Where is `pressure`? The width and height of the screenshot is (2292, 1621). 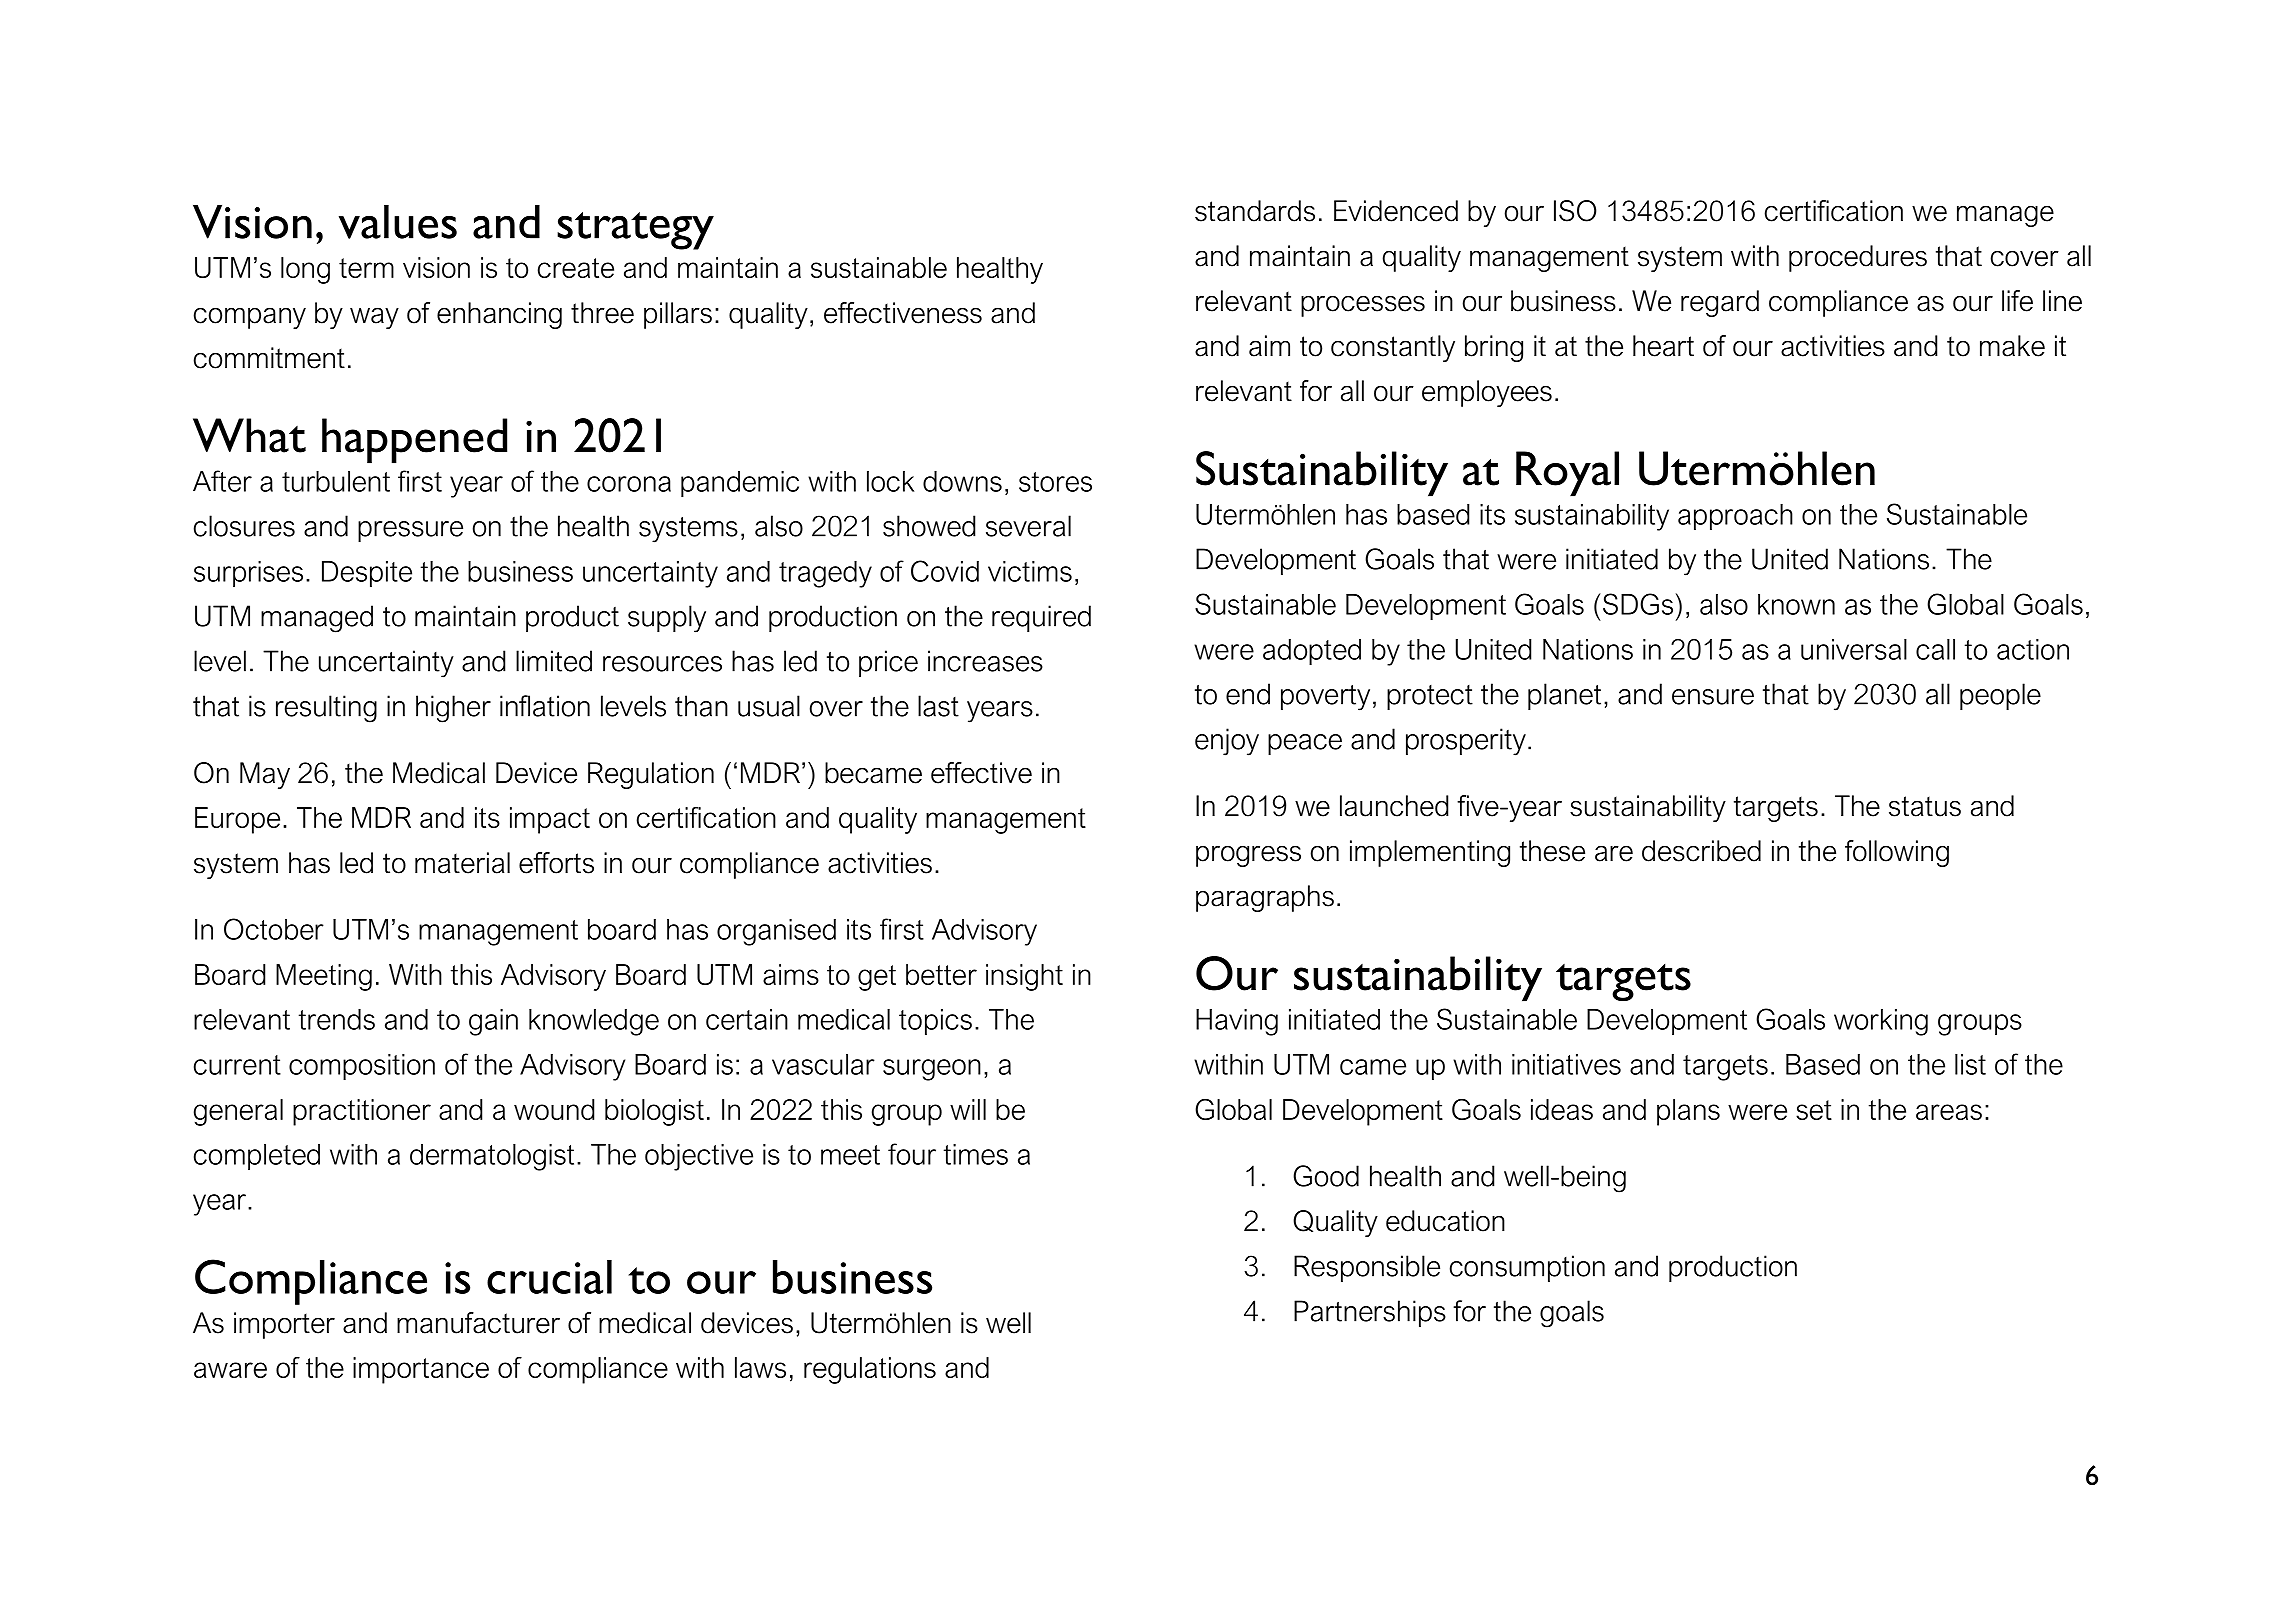 pressure is located at coordinates (410, 531).
